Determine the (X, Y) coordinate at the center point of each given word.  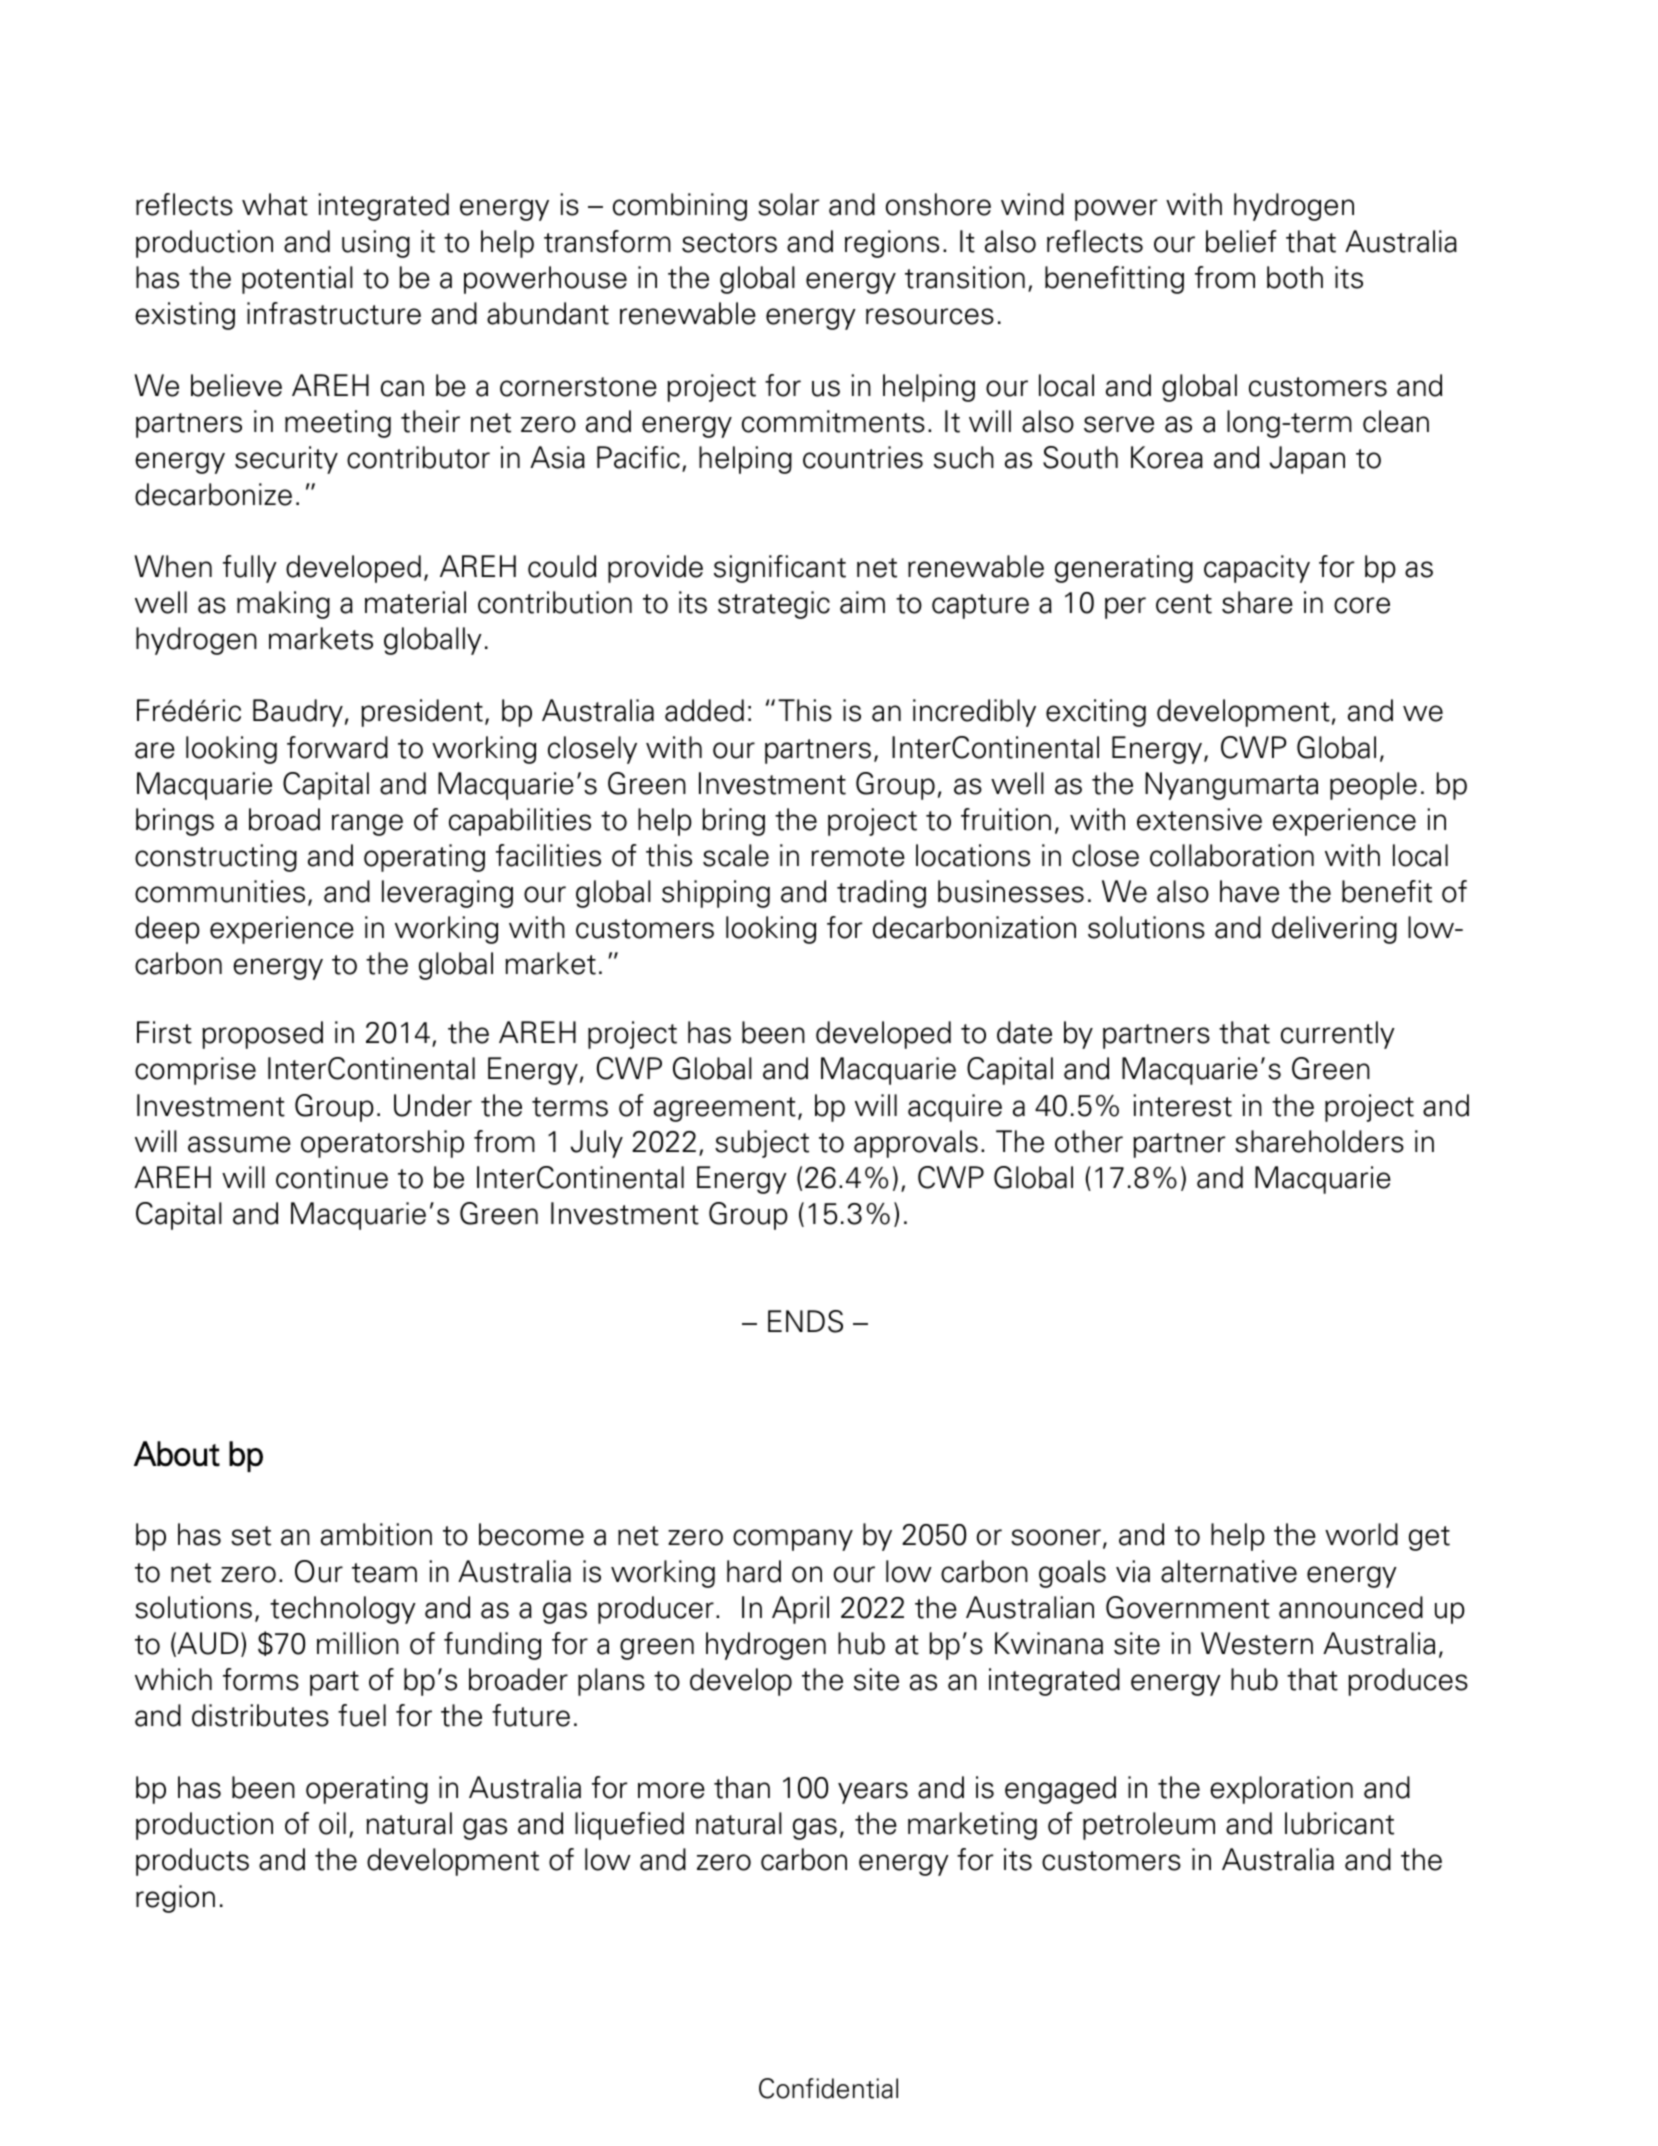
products (192, 1862)
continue (332, 1177)
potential (297, 280)
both (1295, 277)
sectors (729, 243)
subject (762, 1144)
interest (1182, 1105)
